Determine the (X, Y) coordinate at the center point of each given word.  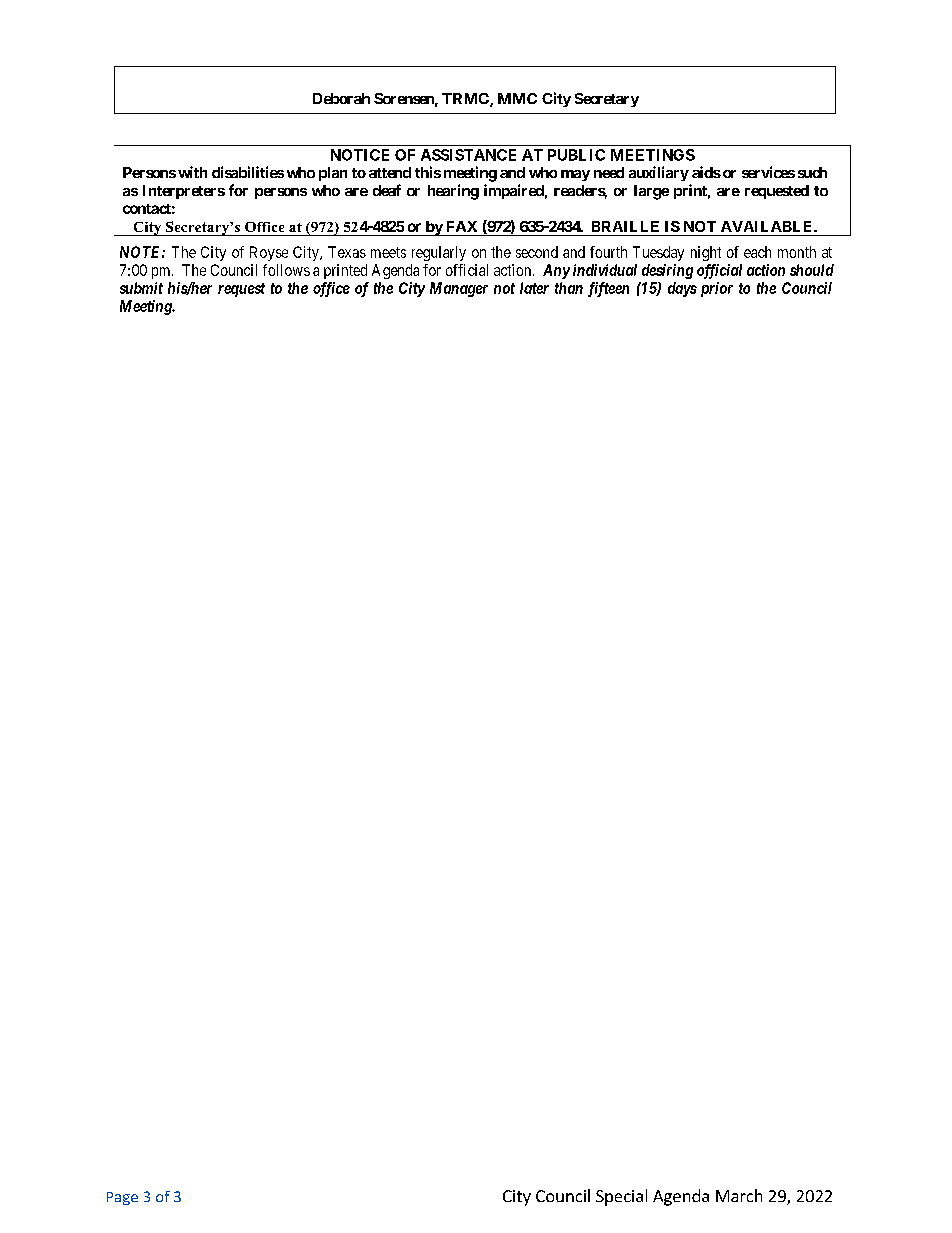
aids (706, 172)
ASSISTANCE (468, 155)
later (534, 288)
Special (621, 1197)
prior (717, 289)
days (682, 289)
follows (286, 270)
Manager (459, 289)
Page (122, 1198)
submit (141, 288)
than (569, 288)
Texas (347, 252)
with (192, 172)
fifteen (608, 289)
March (739, 1195)
